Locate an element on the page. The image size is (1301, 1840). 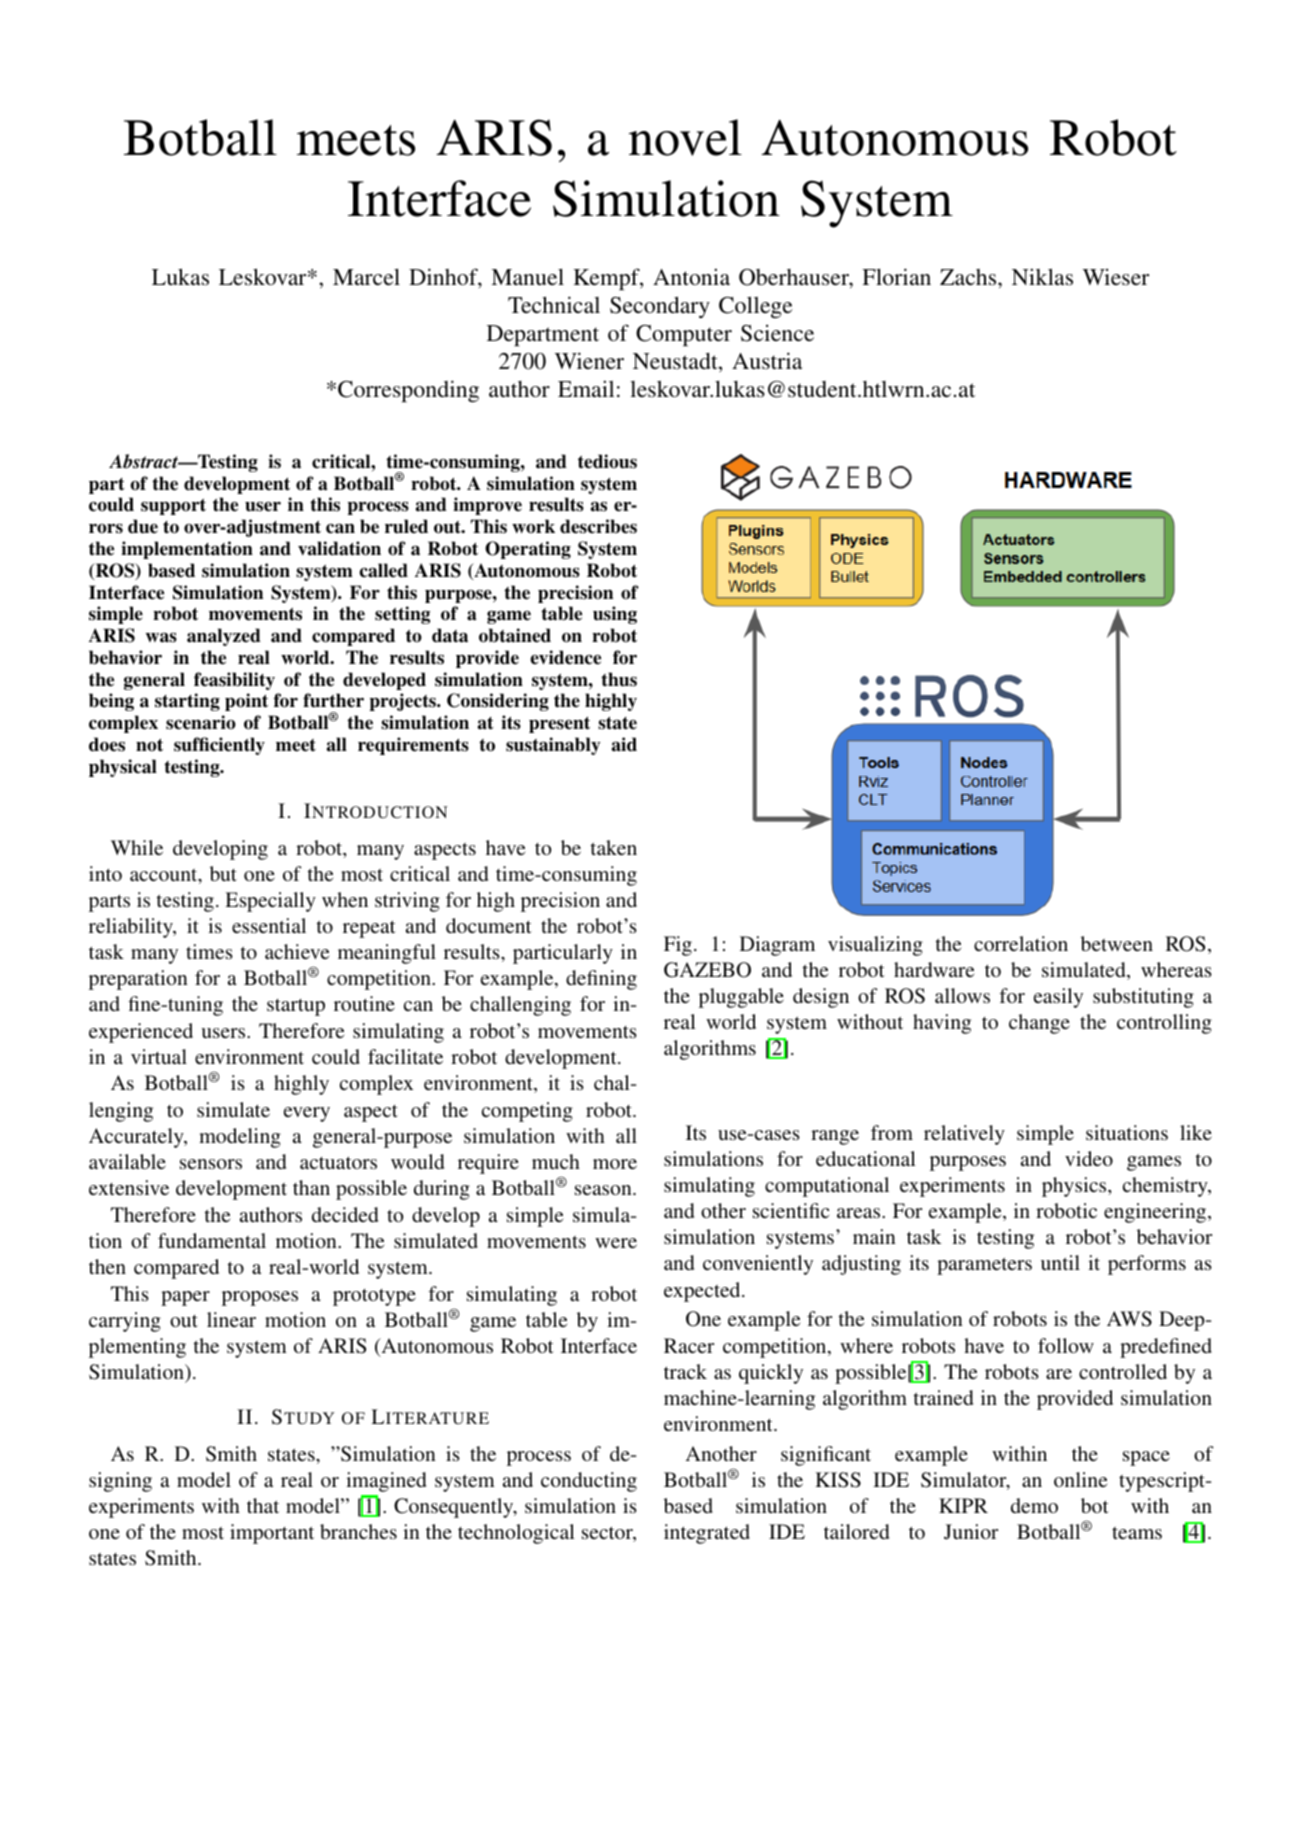
conducting is located at coordinates (589, 1482).
